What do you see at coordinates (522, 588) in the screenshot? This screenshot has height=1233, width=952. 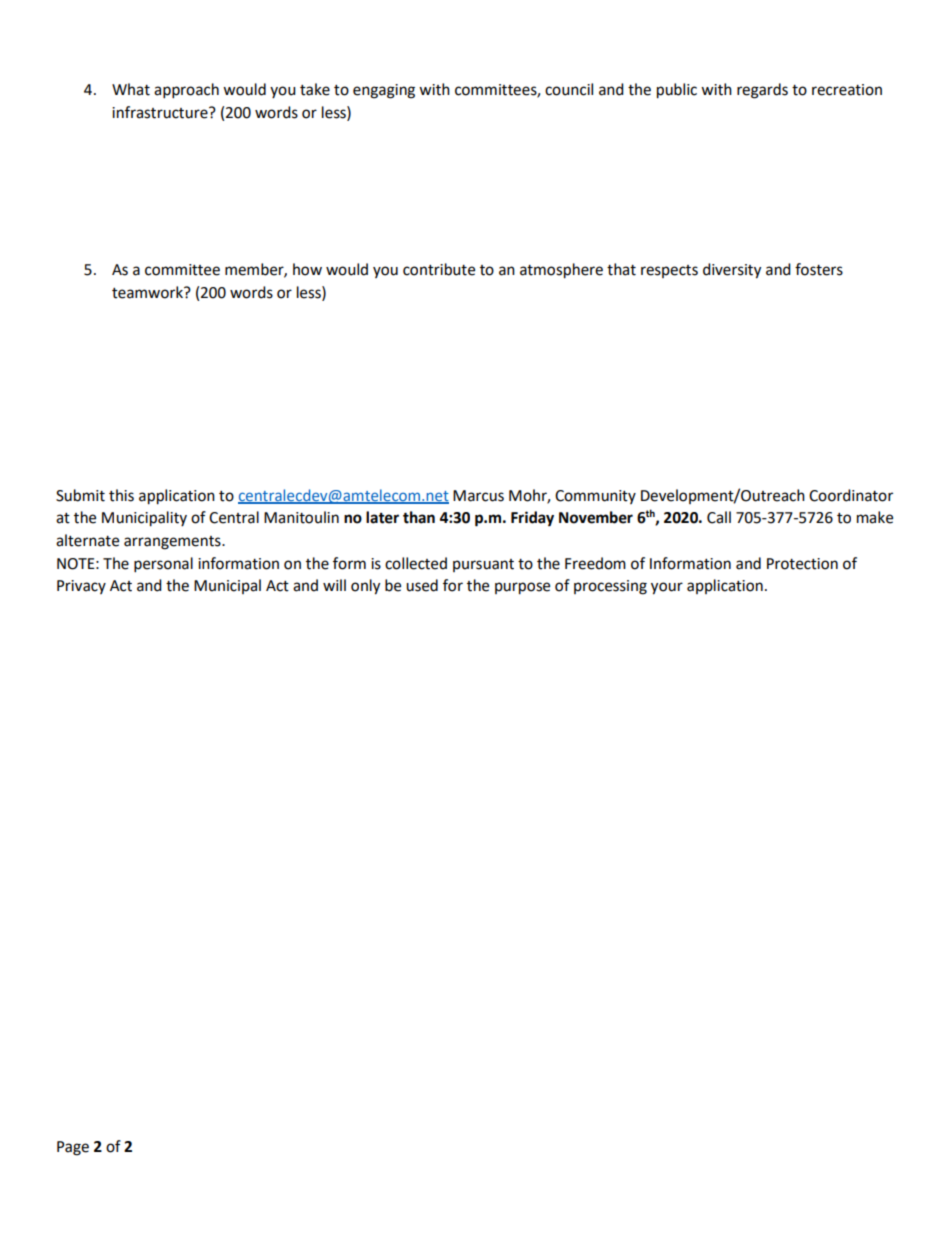 I see `purpose` at bounding box center [522, 588].
